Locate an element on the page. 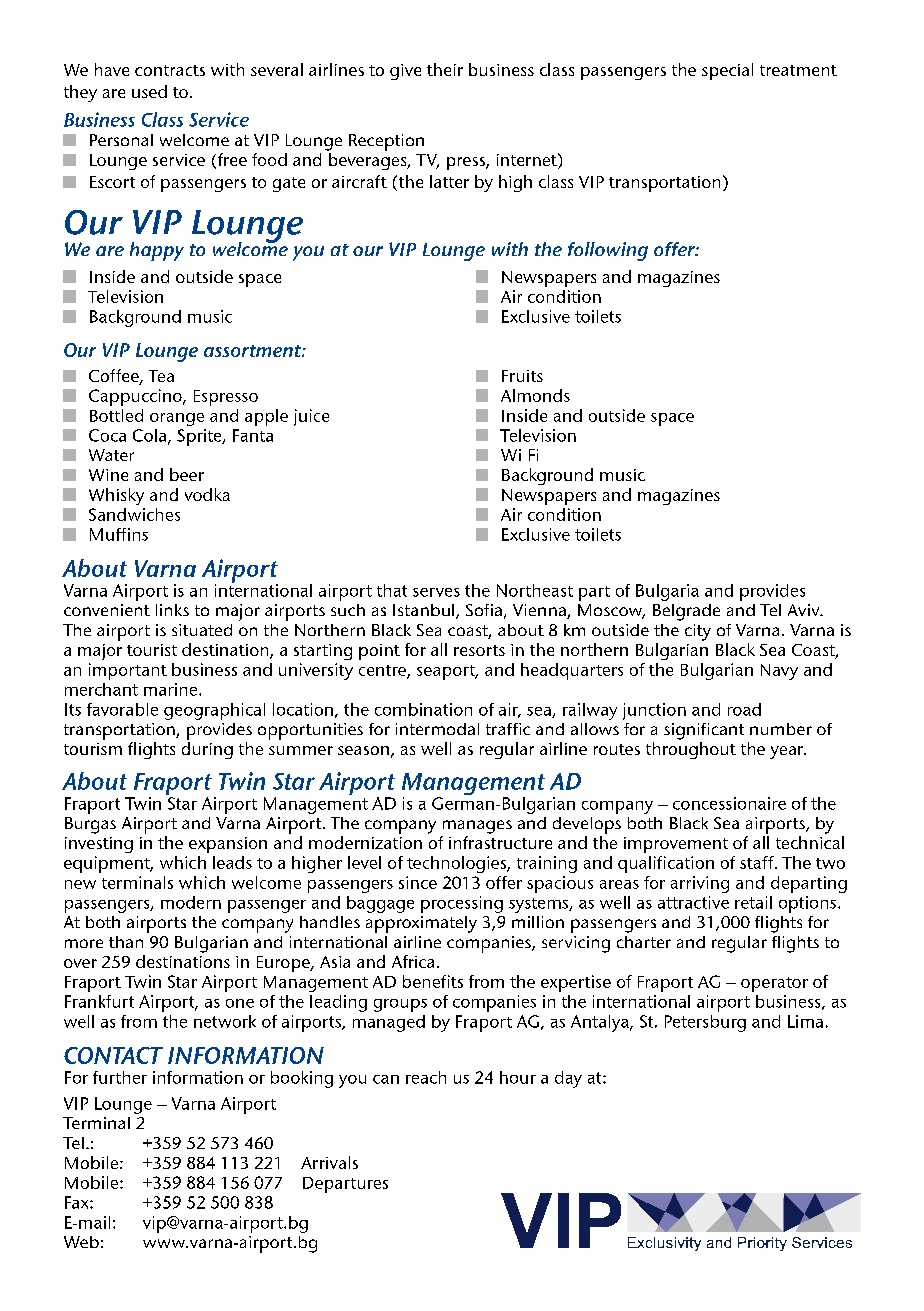 The height and width of the document is (1311, 924). throughout is located at coordinates (691, 750).
